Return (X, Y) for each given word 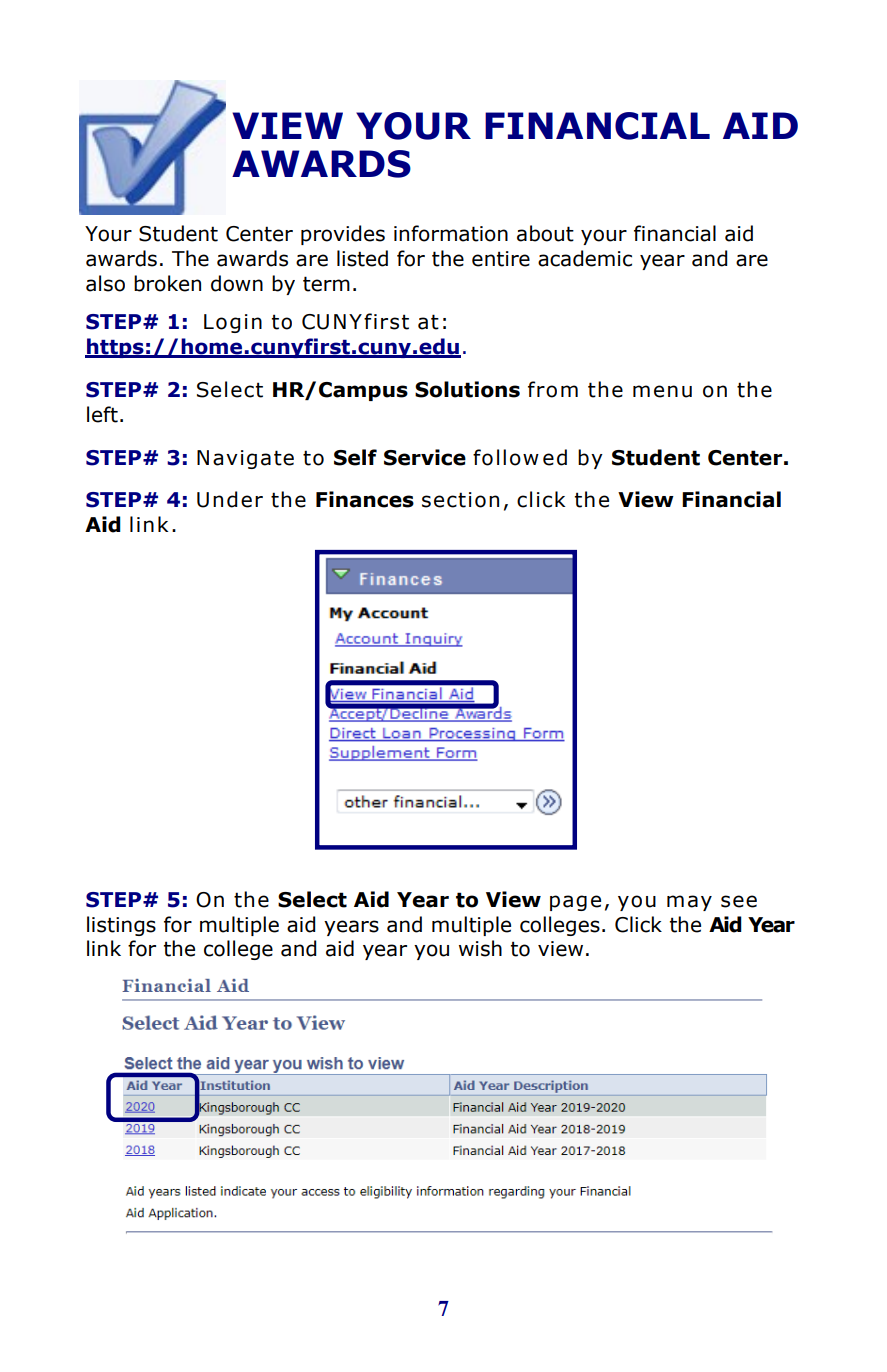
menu (662, 391)
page (575, 903)
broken (167, 283)
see (739, 901)
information (451, 233)
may (689, 903)
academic (585, 258)
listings (121, 926)
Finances (365, 499)
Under (230, 499)
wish (480, 948)
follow (506, 457)
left (102, 414)
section (460, 500)
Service (425, 457)
